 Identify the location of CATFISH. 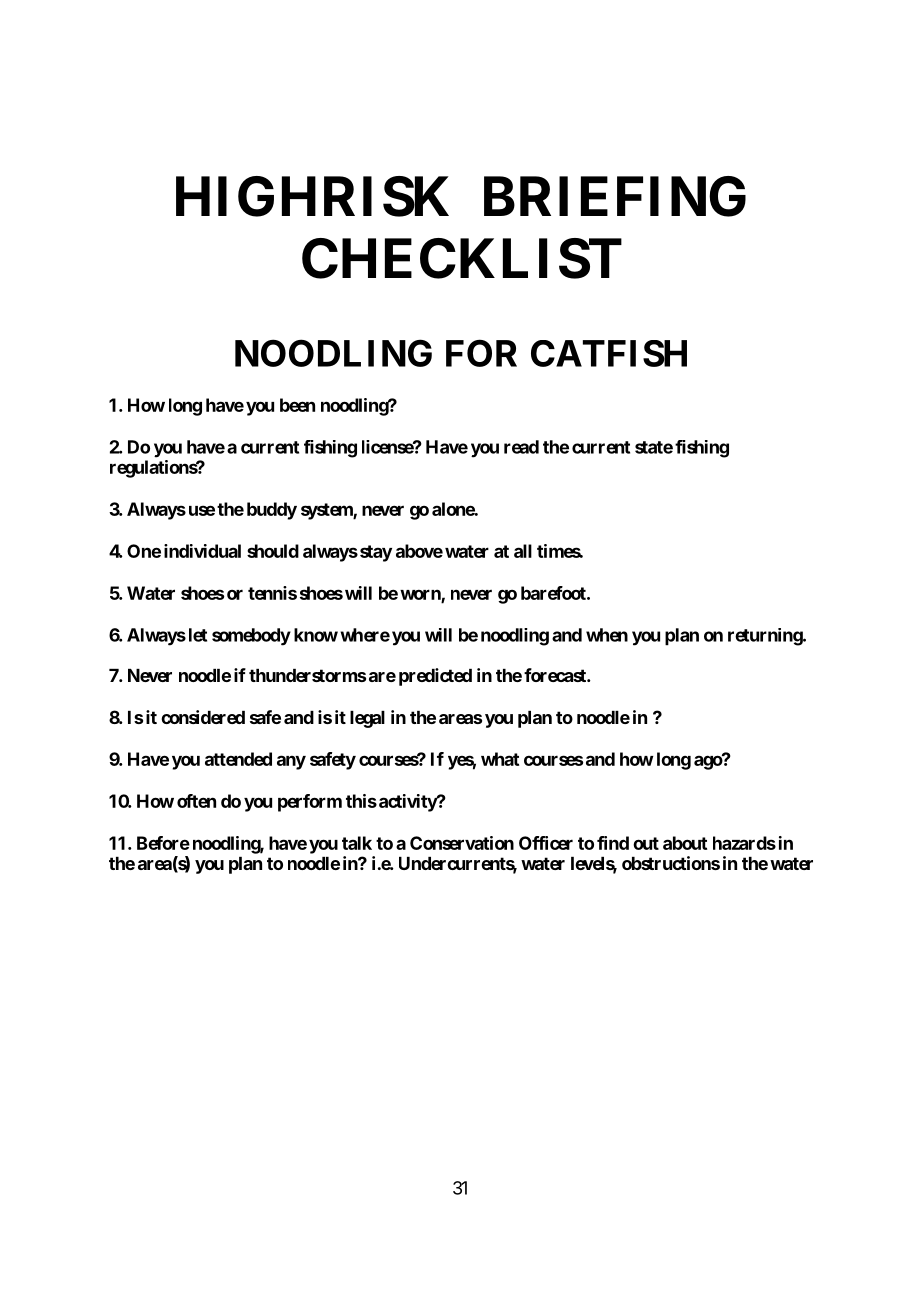
(609, 353).
